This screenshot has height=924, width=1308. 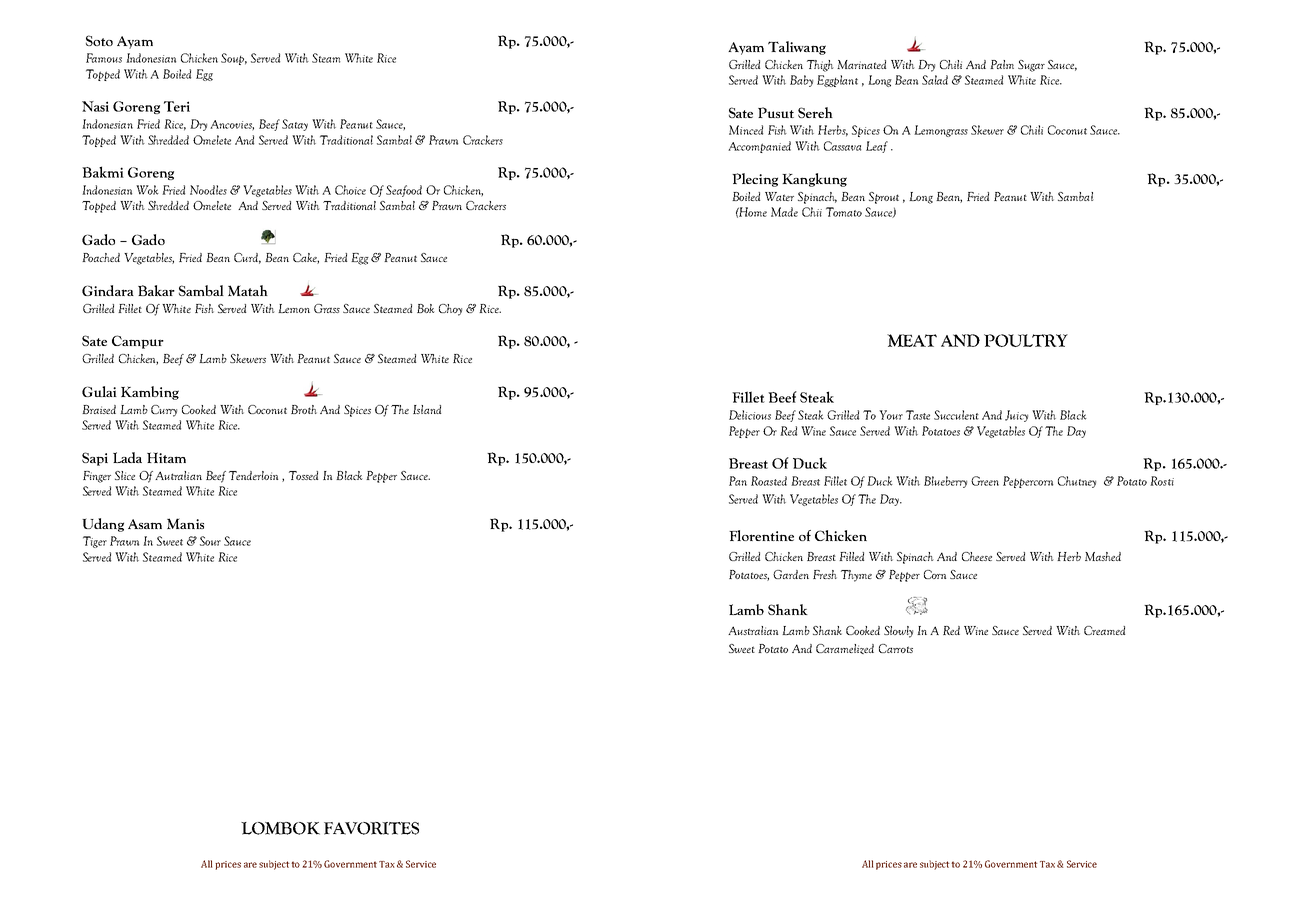 What do you see at coordinates (801, 81) in the screenshot?
I see `Baby` at bounding box center [801, 81].
